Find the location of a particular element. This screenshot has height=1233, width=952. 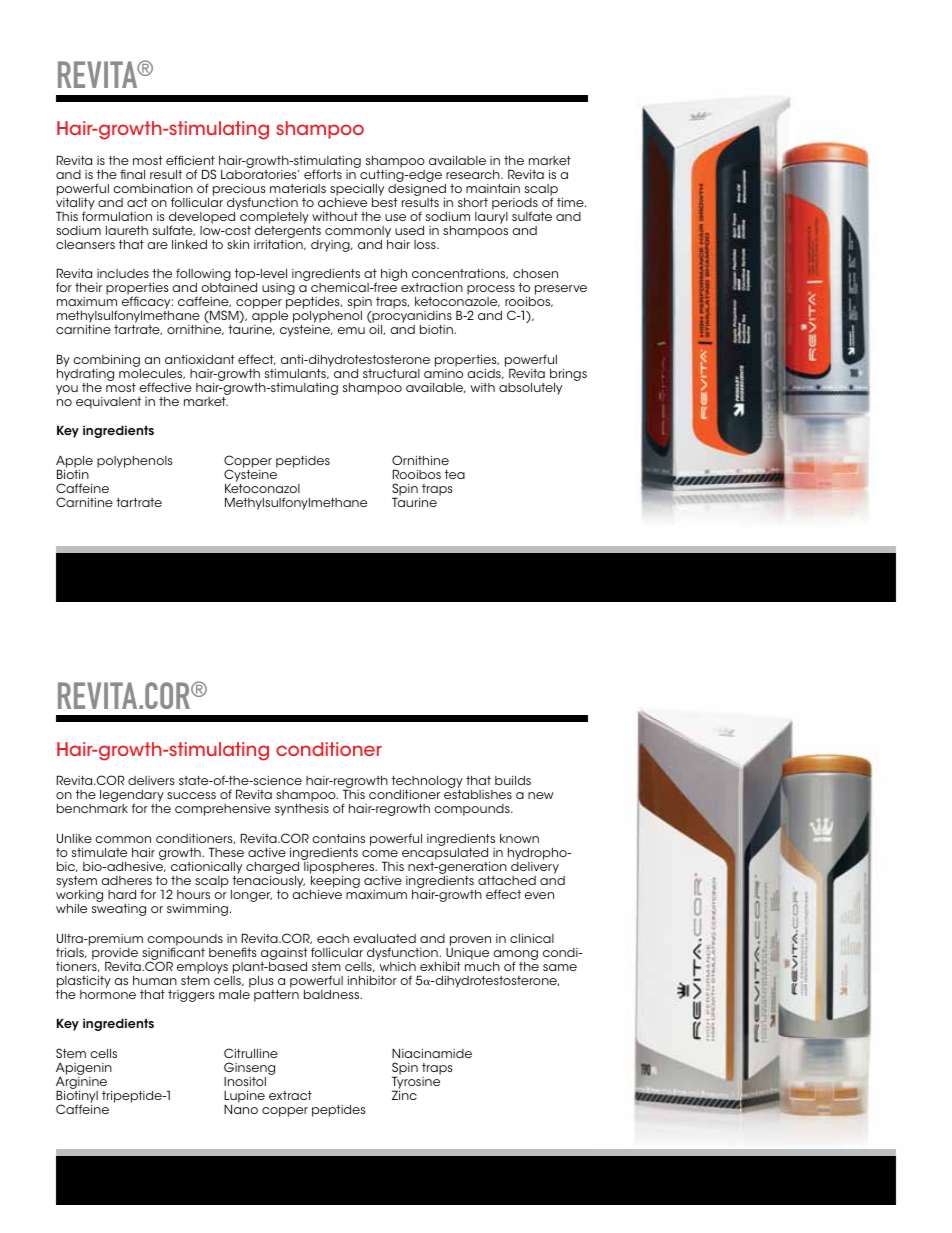

maintain is located at coordinates (493, 188).
